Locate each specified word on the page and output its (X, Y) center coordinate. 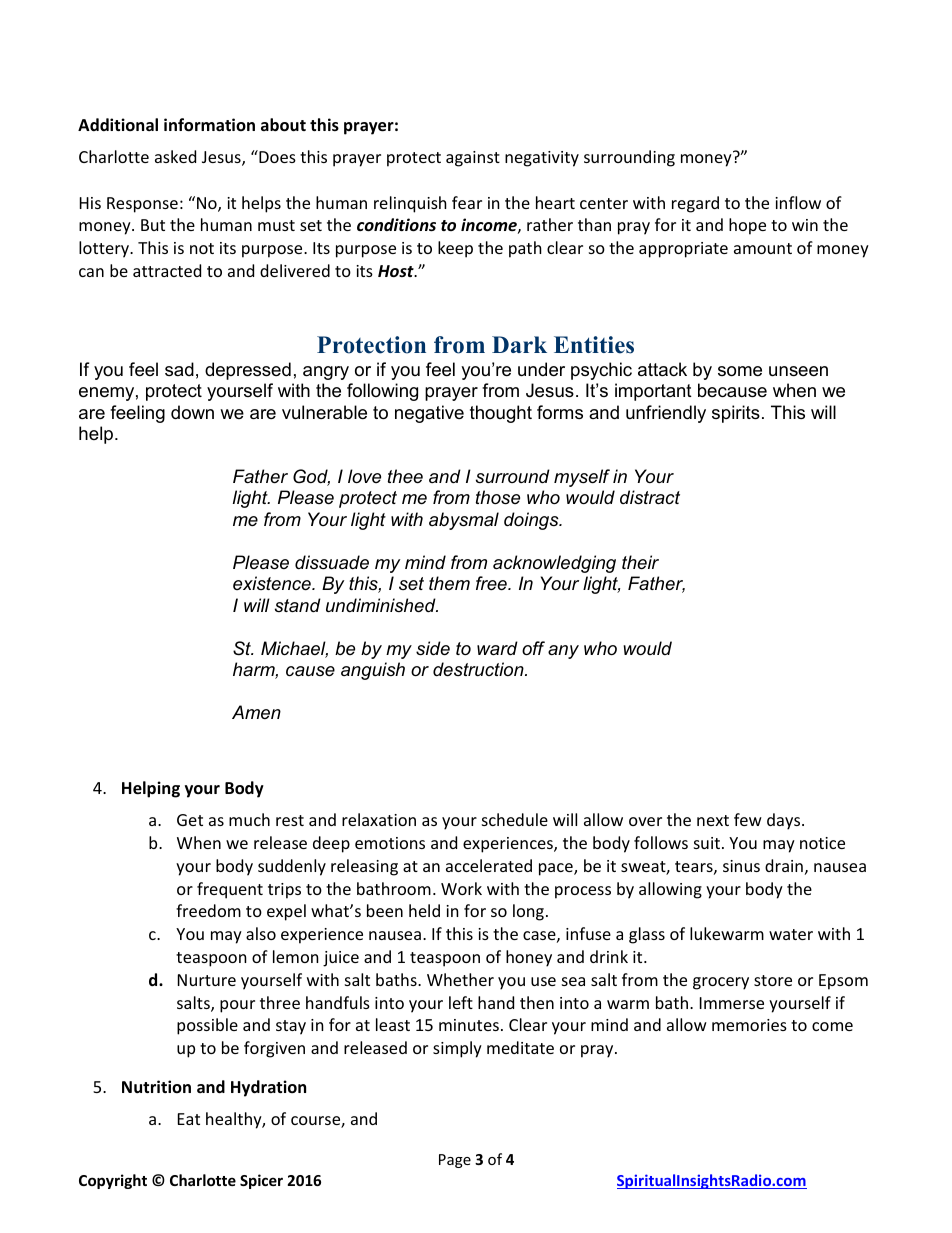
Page (455, 1161)
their (640, 562)
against (473, 159)
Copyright (113, 1181)
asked (175, 156)
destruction (479, 669)
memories (749, 1025)
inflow (798, 202)
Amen (256, 712)
